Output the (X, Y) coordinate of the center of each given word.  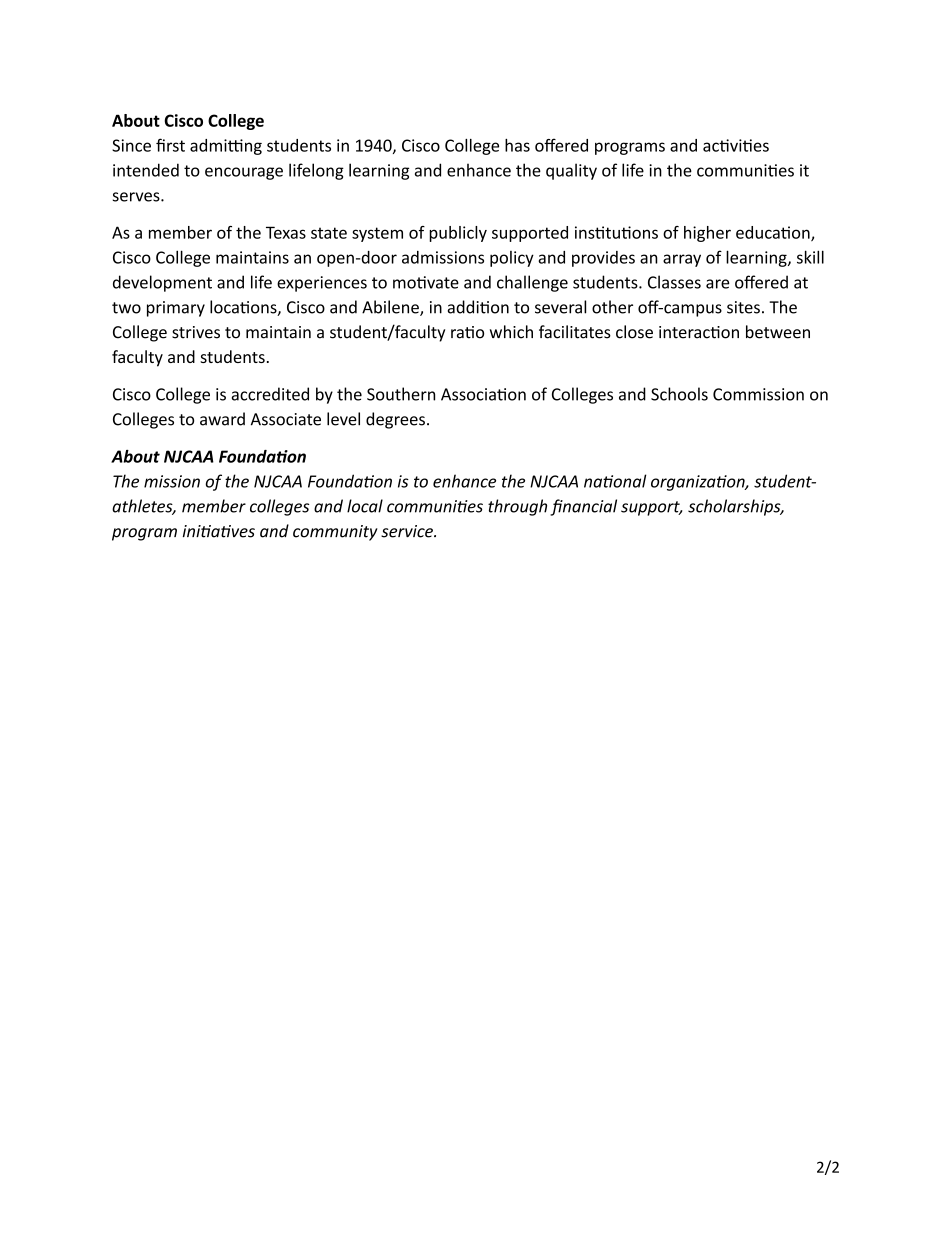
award (222, 419)
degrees (395, 420)
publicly (458, 234)
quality (571, 171)
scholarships (735, 507)
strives (196, 332)
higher (707, 234)
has (517, 145)
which (511, 332)
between (778, 332)
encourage (244, 173)
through (517, 507)
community (335, 533)
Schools (679, 394)
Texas (286, 232)
